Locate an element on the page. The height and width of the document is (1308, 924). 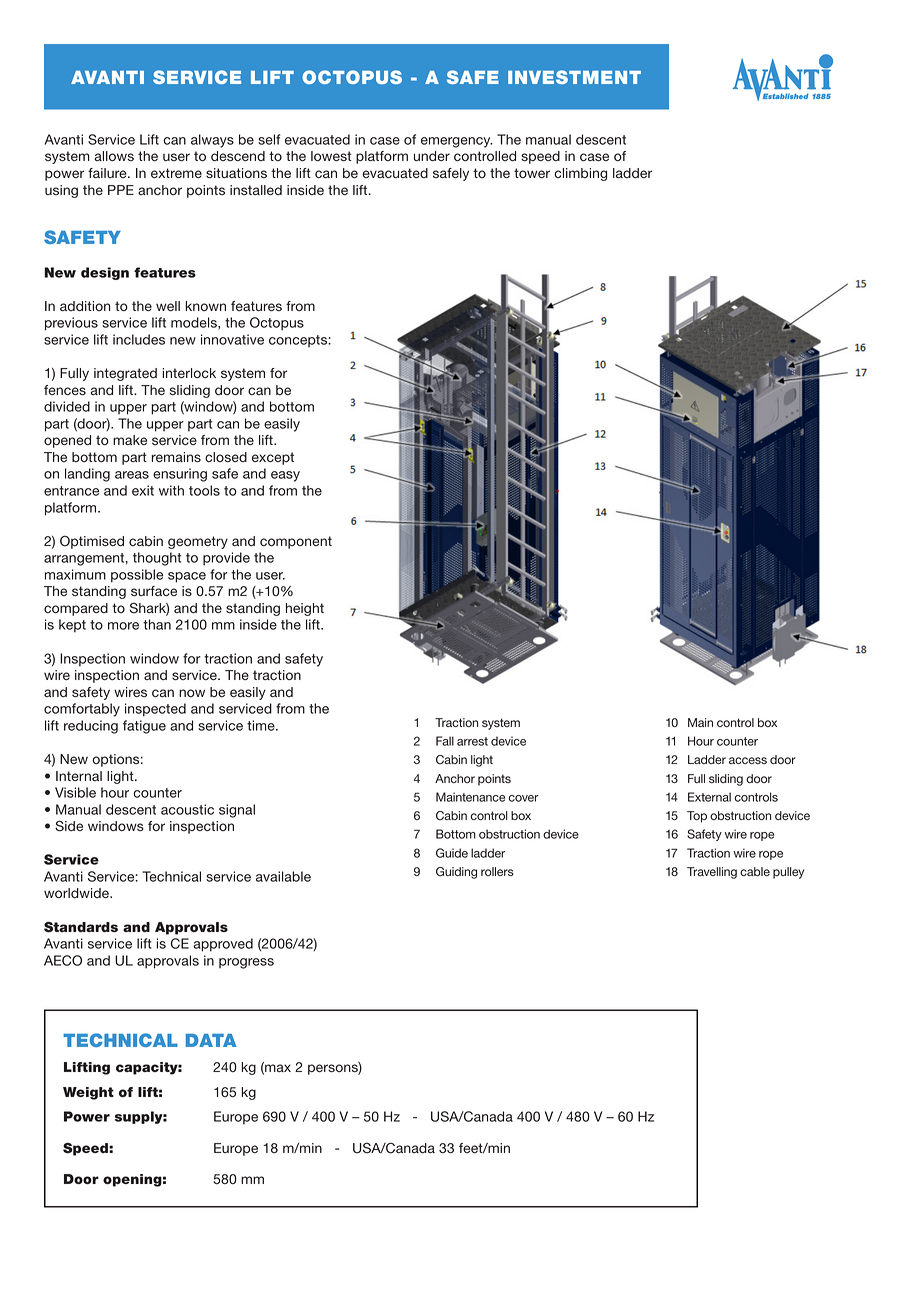
INVESTMENT is located at coordinates (574, 77).
